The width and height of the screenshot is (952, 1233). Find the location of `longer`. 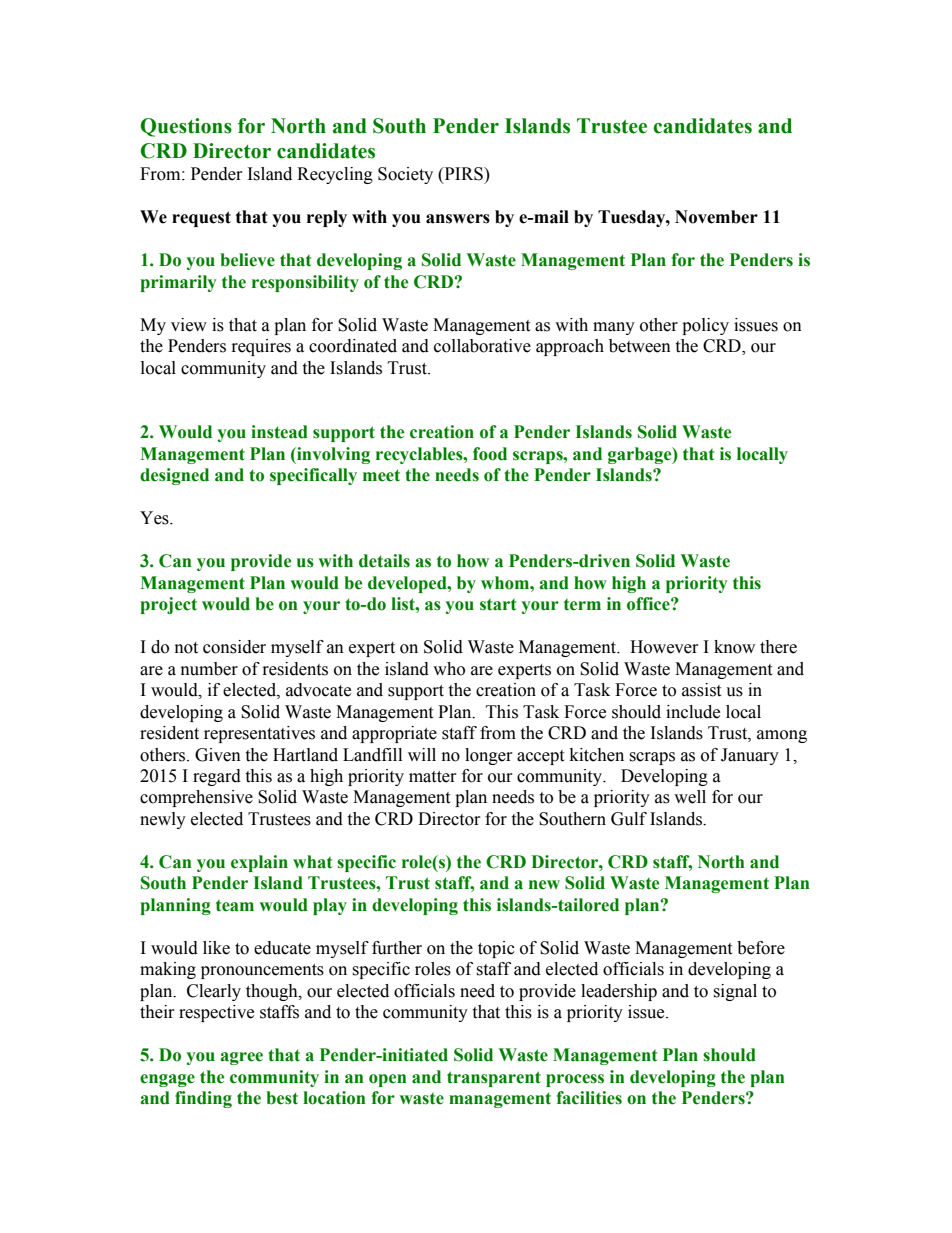

longer is located at coordinates (489, 756).
